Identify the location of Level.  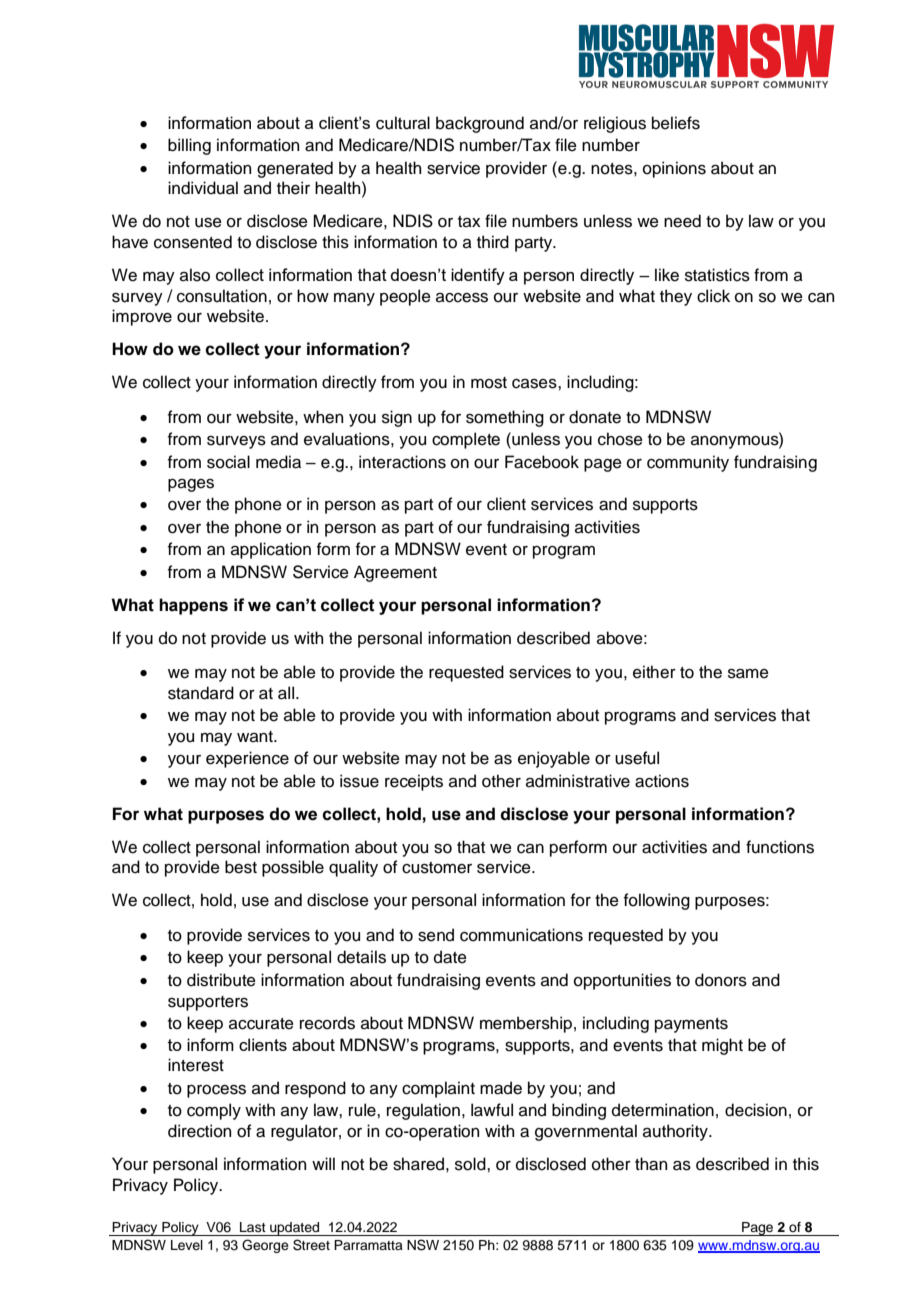
(187, 1245).
